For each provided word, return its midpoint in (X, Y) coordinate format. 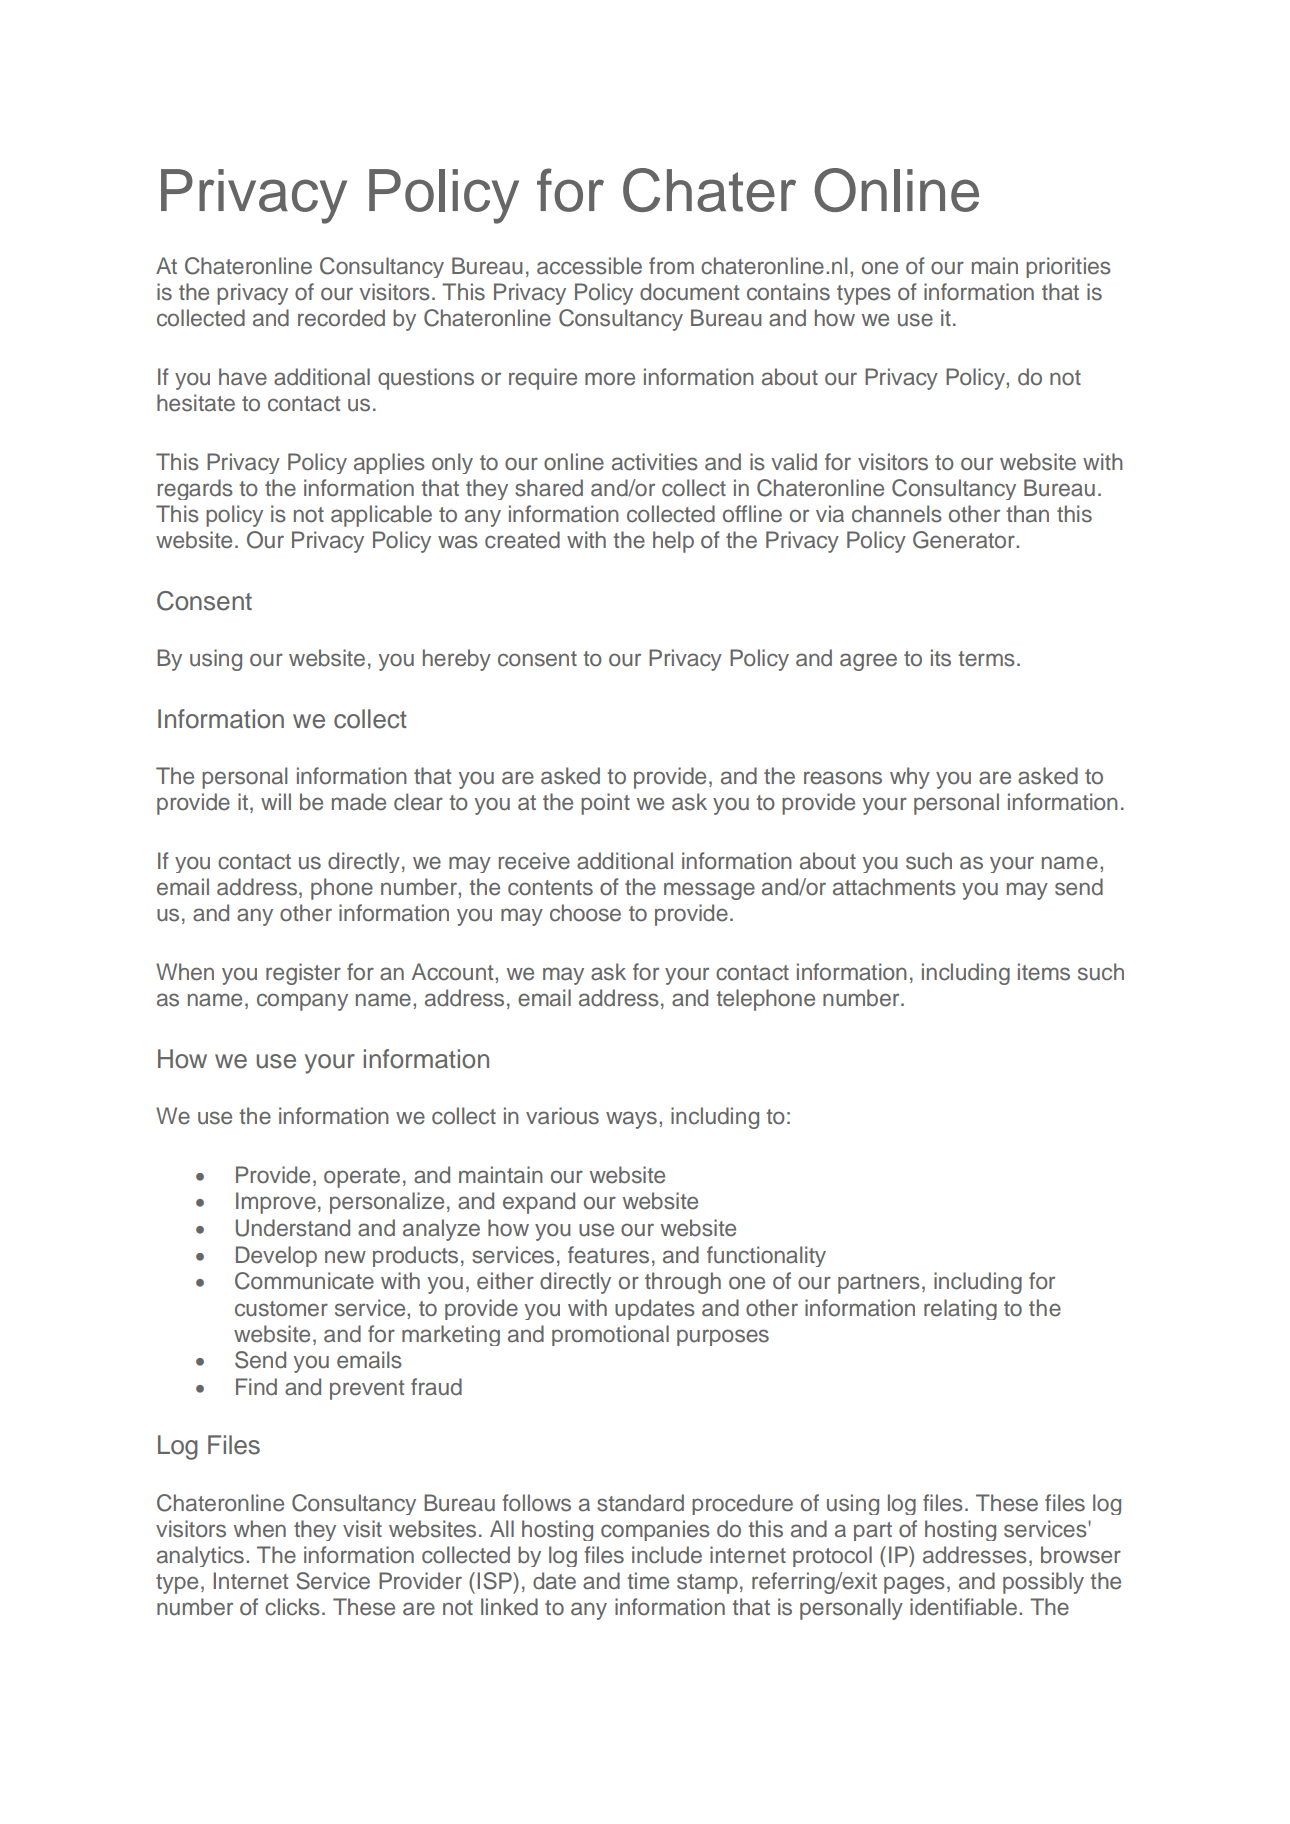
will (276, 801)
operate (362, 1178)
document (689, 292)
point (605, 804)
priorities (1068, 267)
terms (986, 659)
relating (960, 1309)
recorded (341, 318)
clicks (292, 1607)
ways (631, 1120)
